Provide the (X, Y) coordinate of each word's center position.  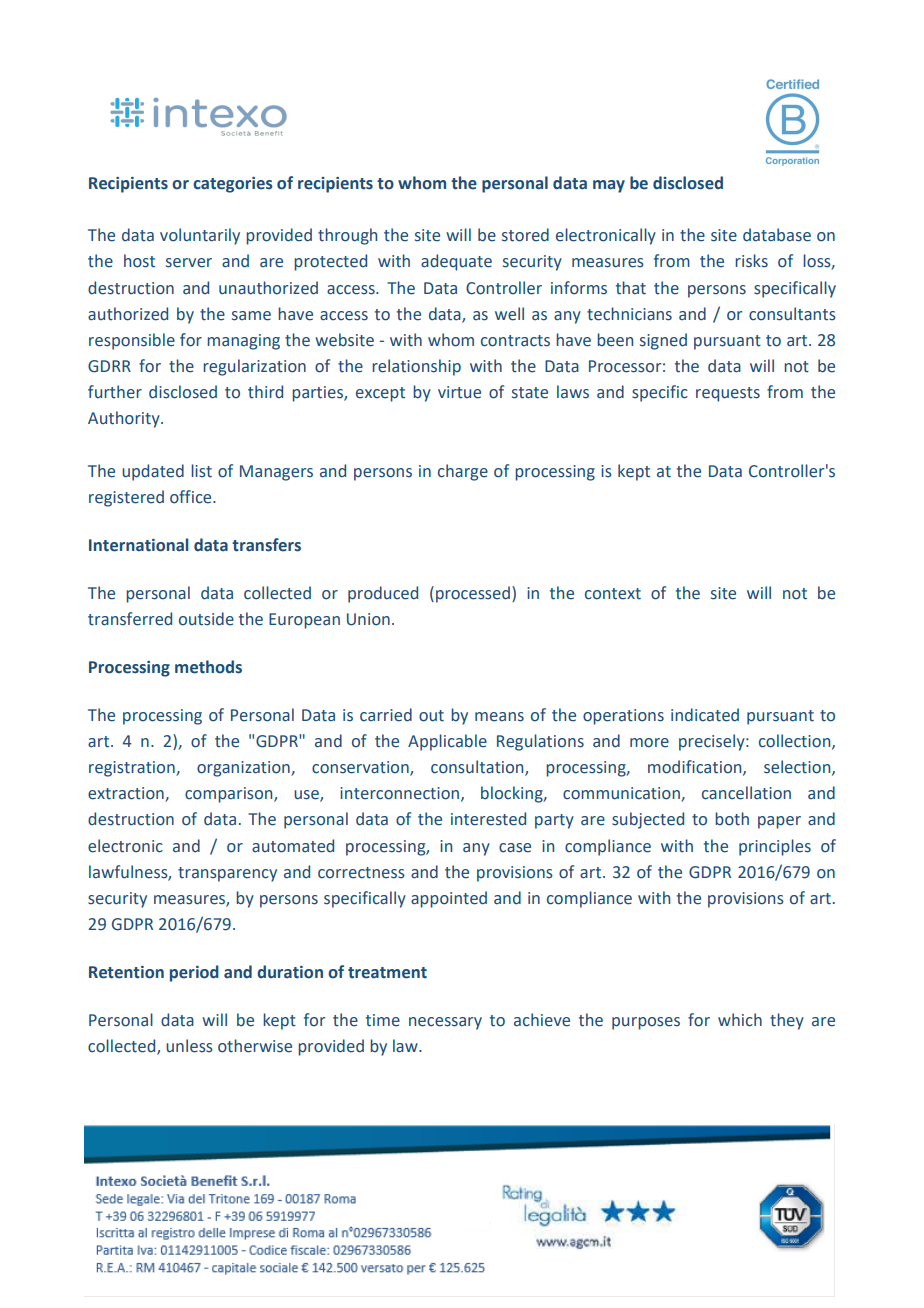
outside (206, 619)
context (613, 594)
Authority (125, 419)
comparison (230, 795)
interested (488, 819)
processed (473, 594)
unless (189, 1046)
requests (728, 394)
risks (751, 261)
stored (525, 235)
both (732, 819)
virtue (459, 392)
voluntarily (200, 236)
